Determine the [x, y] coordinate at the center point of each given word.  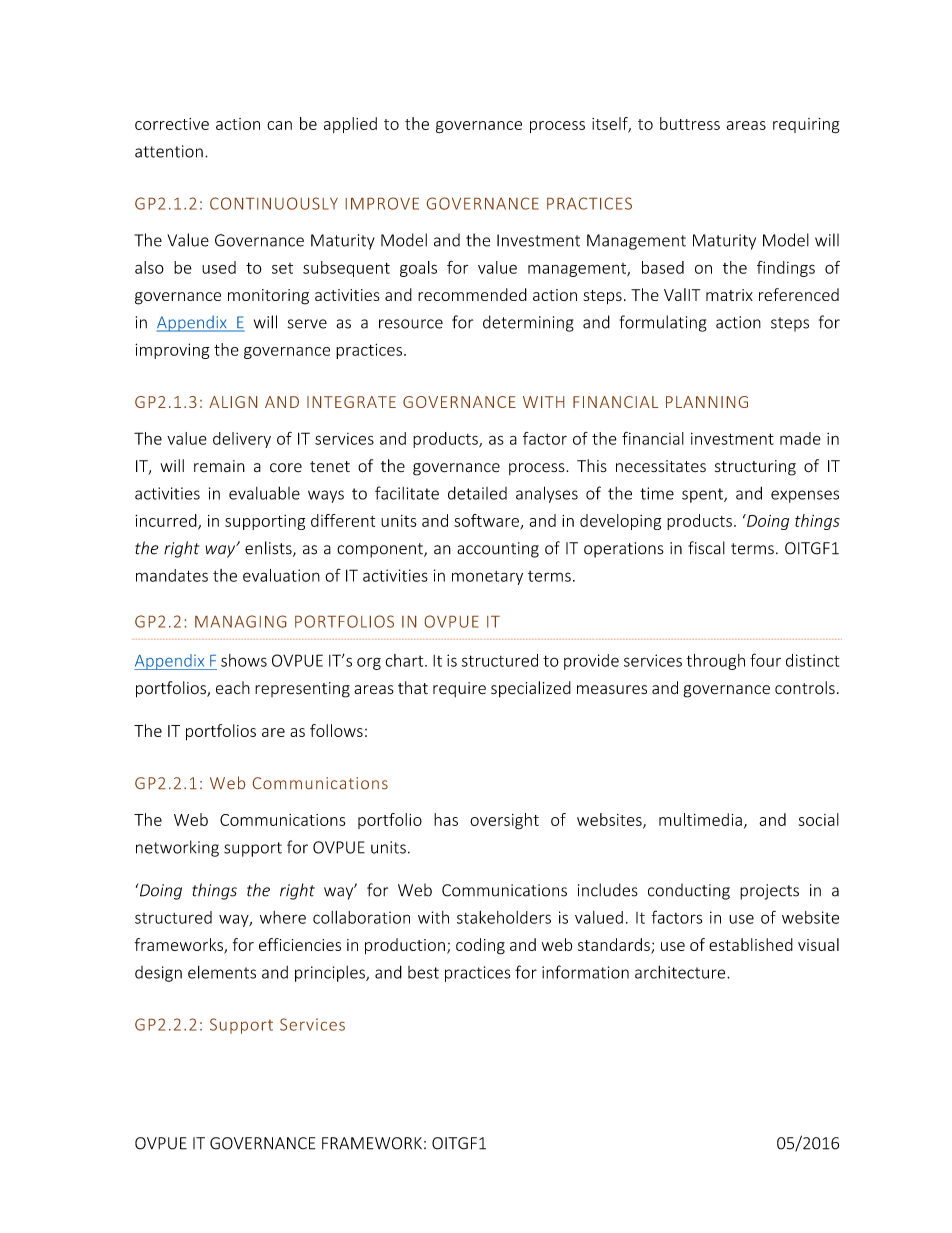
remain [219, 466]
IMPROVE [382, 203]
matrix [729, 295]
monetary [487, 578]
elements [222, 972]
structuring [755, 468]
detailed [477, 493]
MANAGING [240, 621]
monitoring [268, 297]
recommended [472, 294]
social [819, 819]
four [765, 660]
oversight [504, 821]
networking [177, 848]
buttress [690, 123]
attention [169, 151]
